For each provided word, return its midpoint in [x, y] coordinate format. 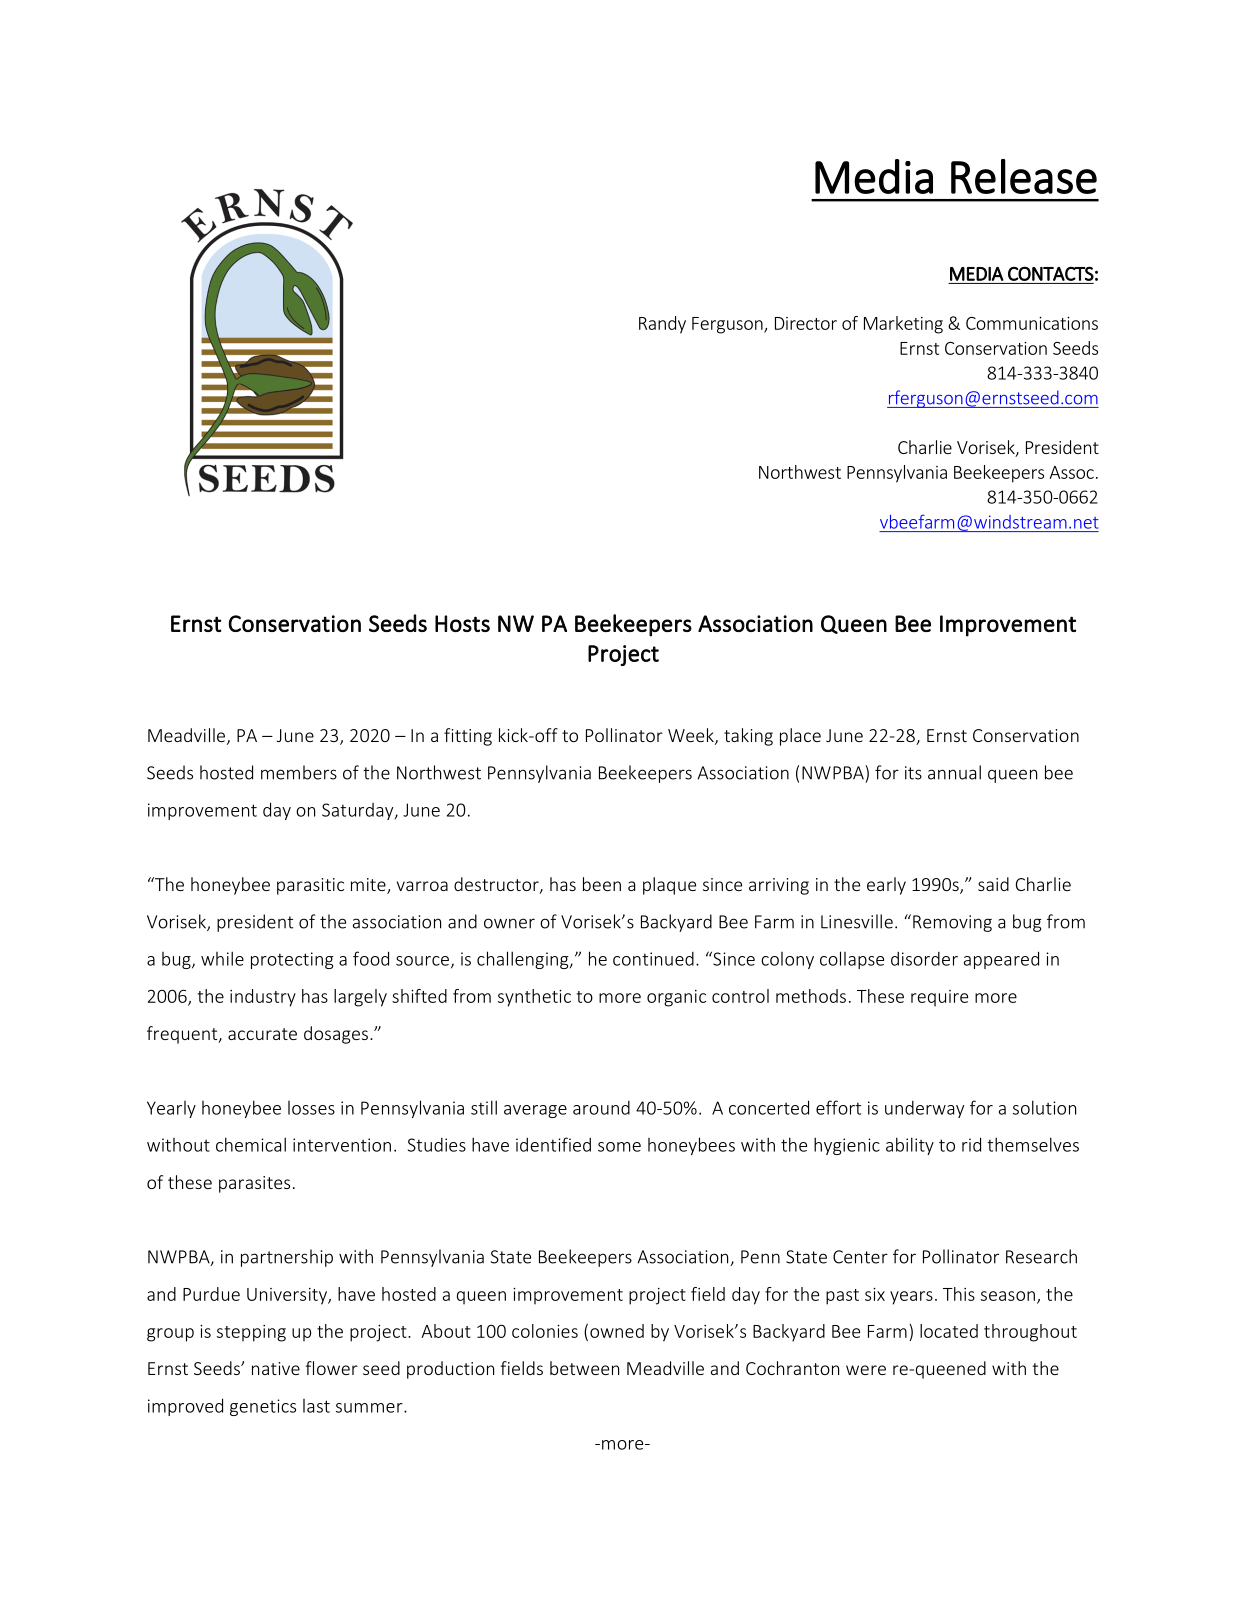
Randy [662, 325]
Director [806, 323]
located [949, 1331]
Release [1024, 176]
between [584, 1368]
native [276, 1368]
